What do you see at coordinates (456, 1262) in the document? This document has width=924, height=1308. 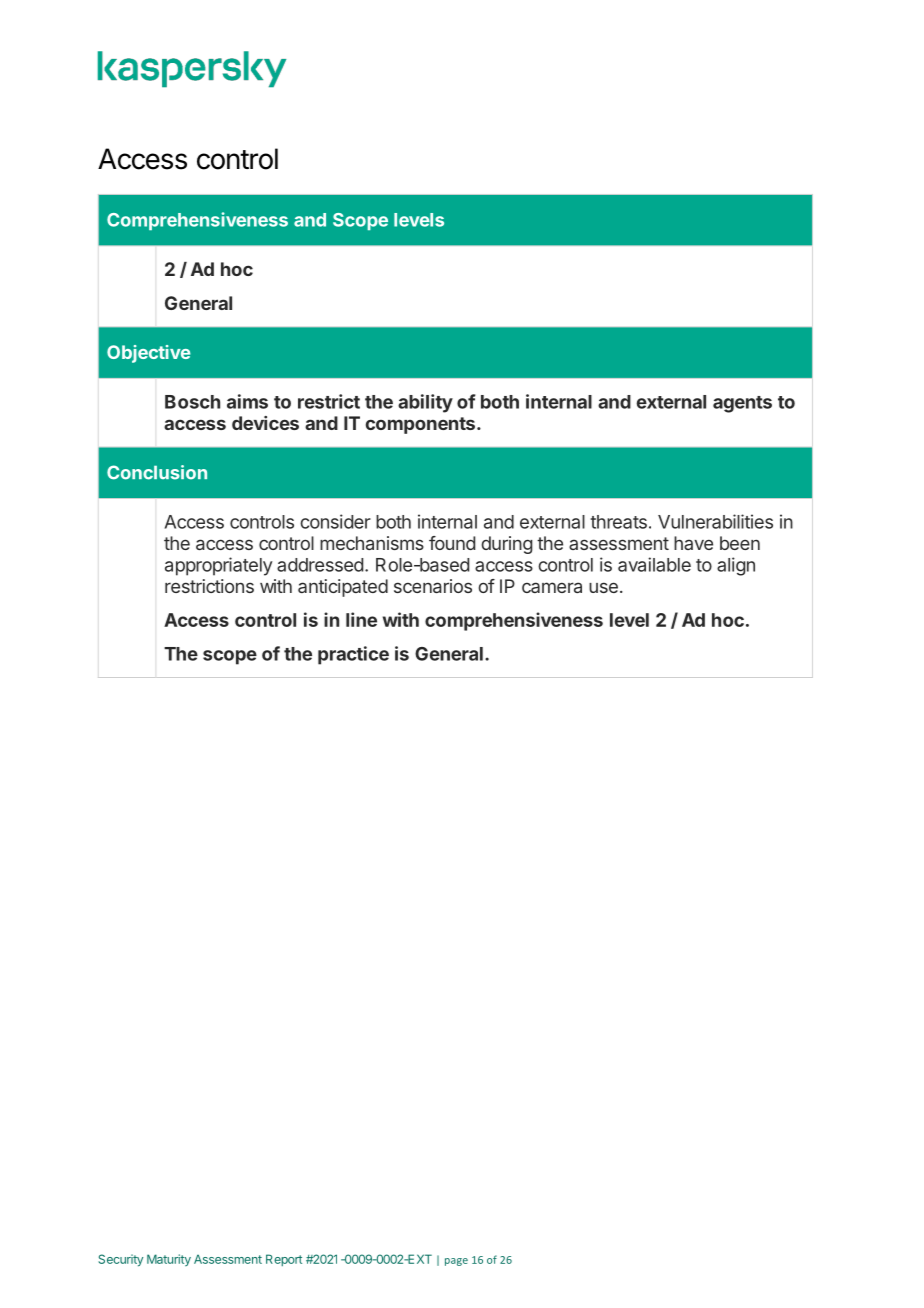 I see `page` at bounding box center [456, 1262].
